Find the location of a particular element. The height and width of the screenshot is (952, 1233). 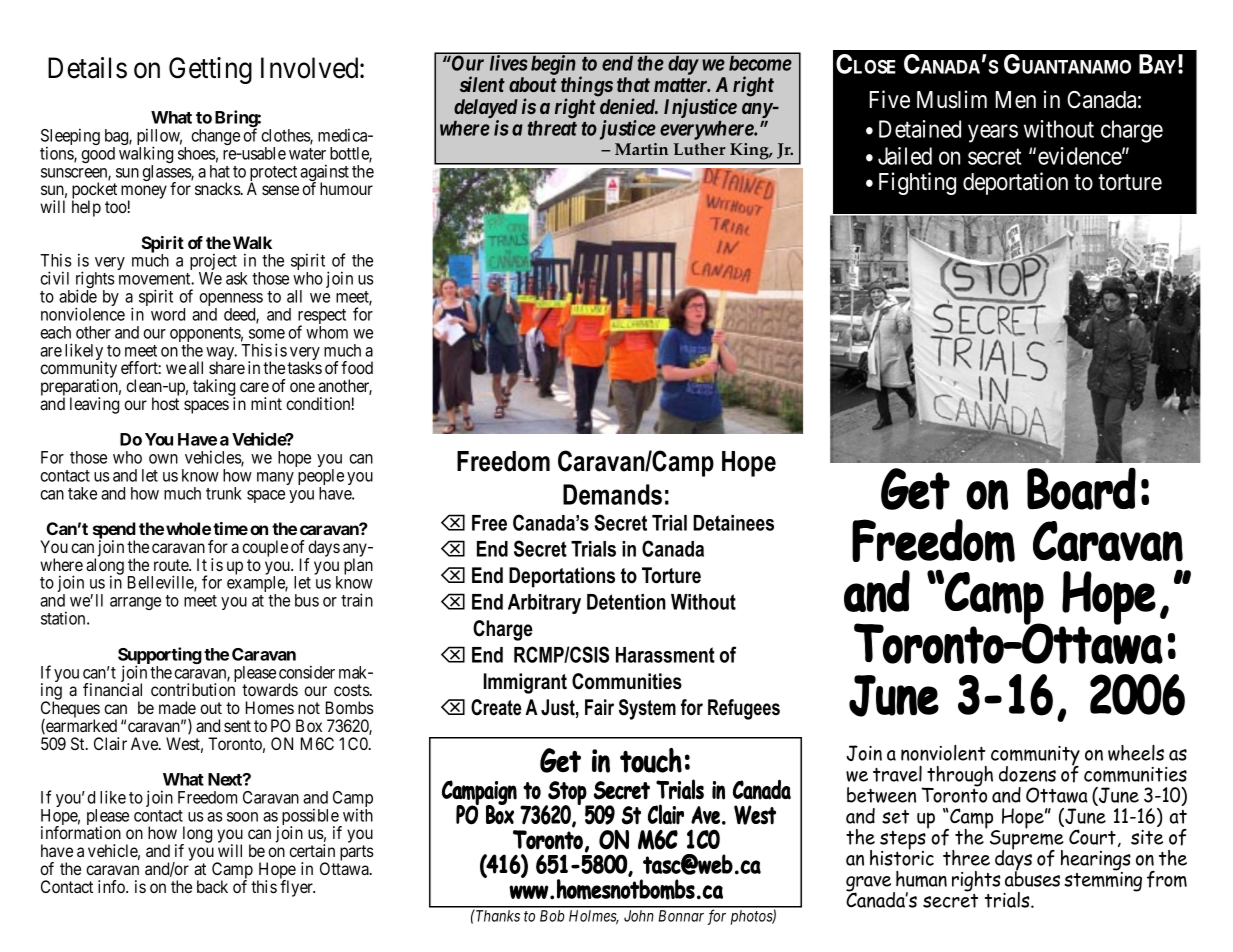

arrange is located at coordinates (135, 603).
